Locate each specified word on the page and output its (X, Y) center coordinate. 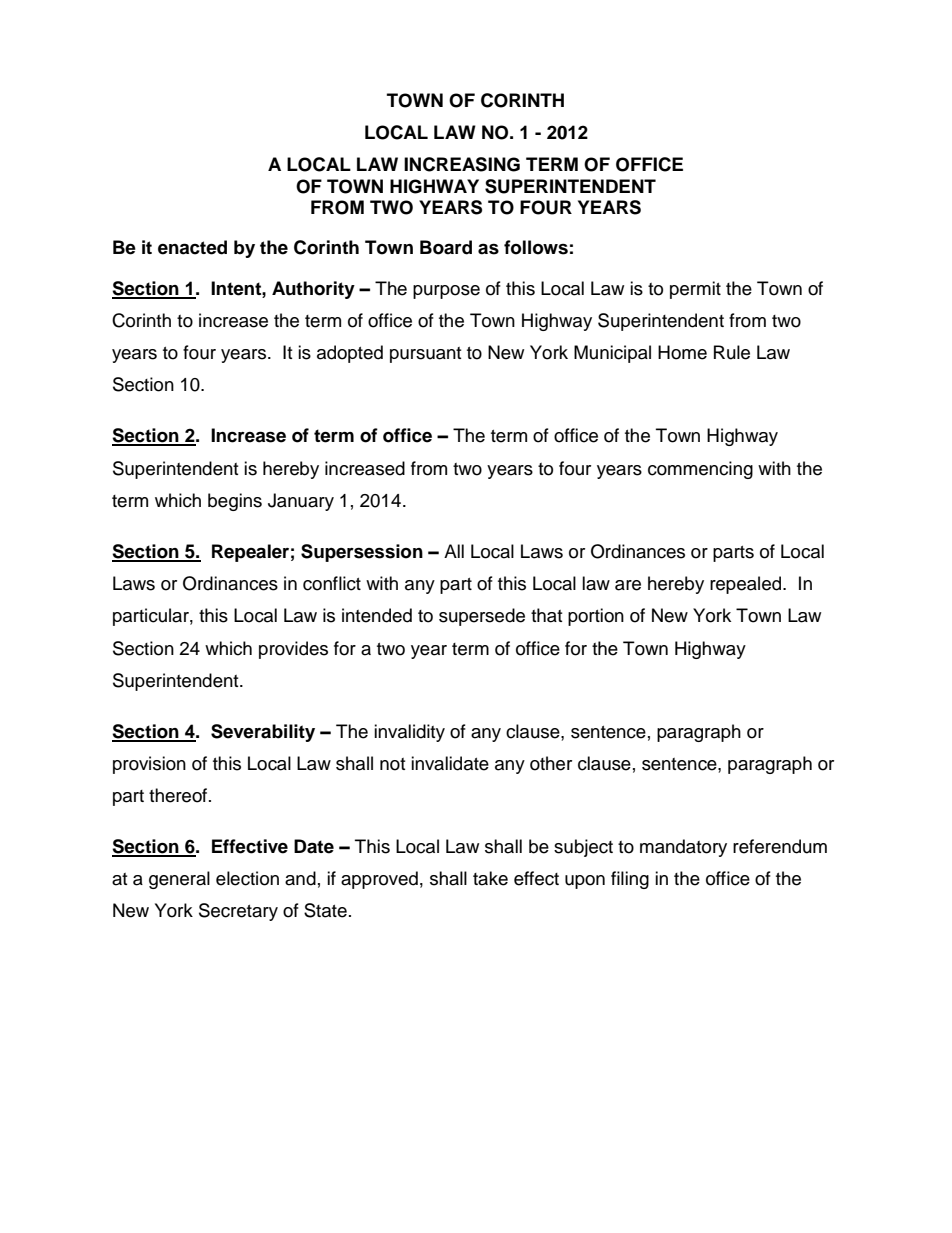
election (247, 878)
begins (235, 502)
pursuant (425, 355)
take (490, 878)
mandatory (683, 848)
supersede (482, 617)
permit (695, 290)
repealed (745, 585)
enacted (192, 247)
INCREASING (462, 164)
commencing (700, 470)
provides (293, 650)
